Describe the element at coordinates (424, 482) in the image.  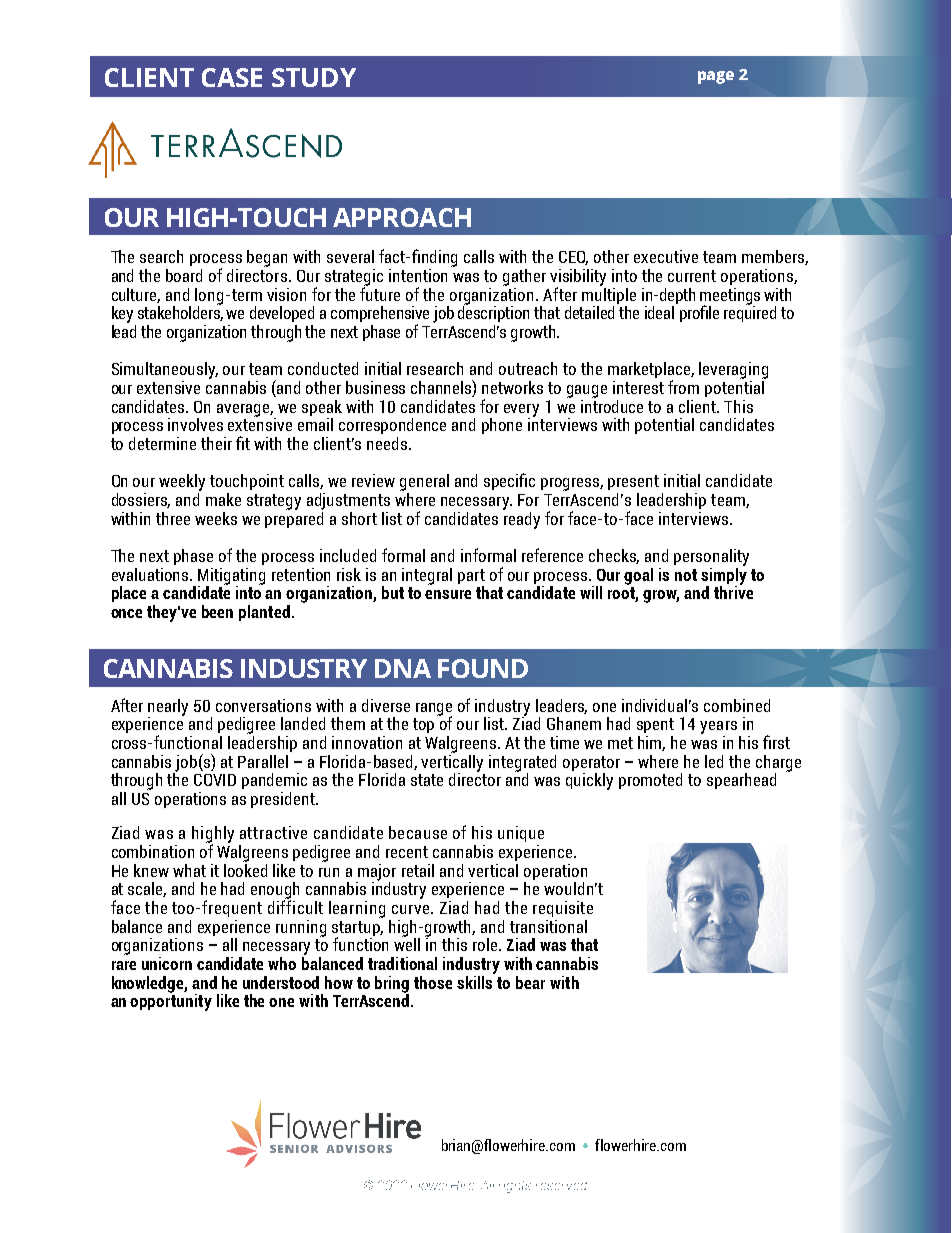
I see `general` at that location.
